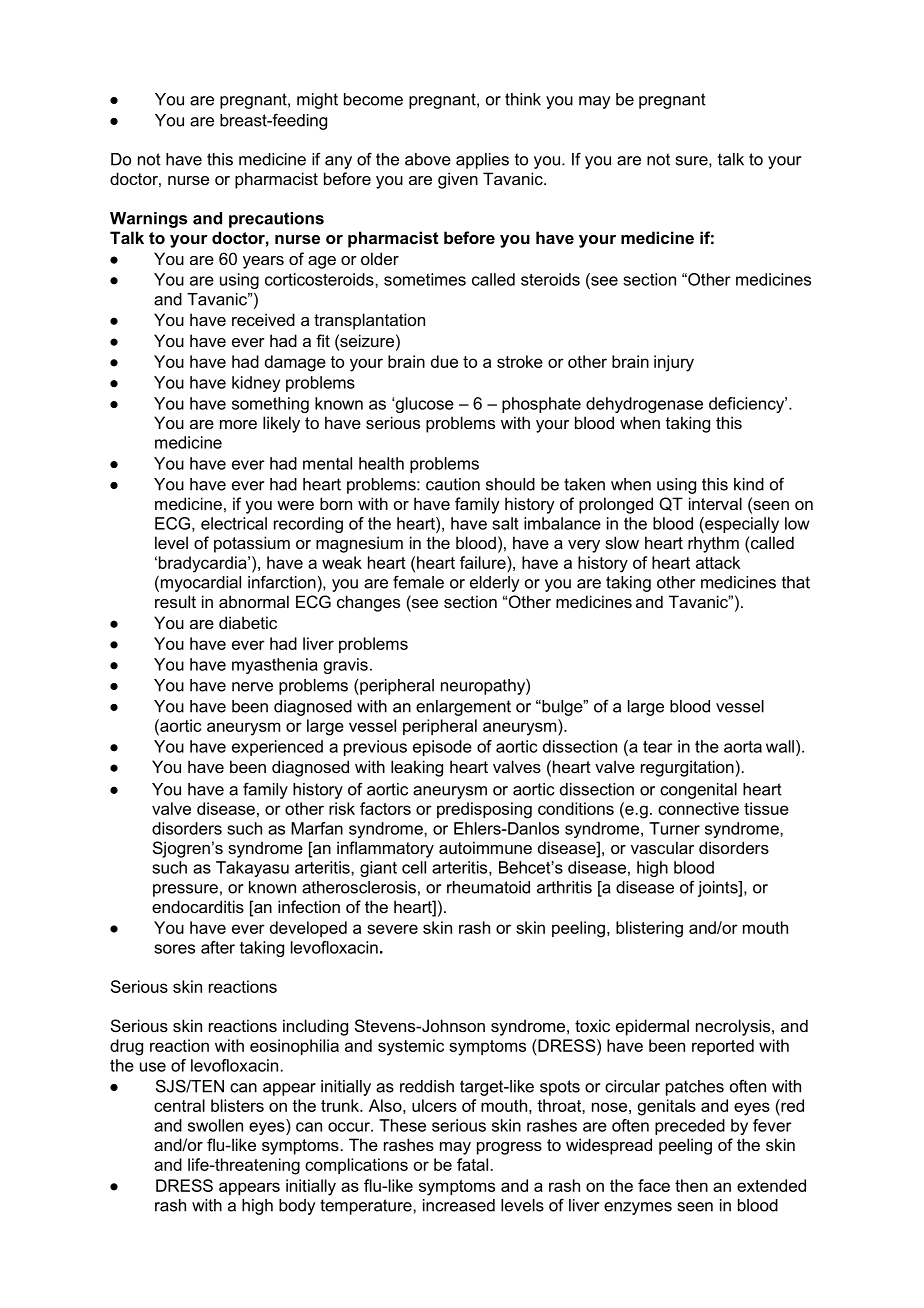 This document has width=924, height=1308. Describe the element at coordinates (482, 161) in the document. I see `applies` at that location.
